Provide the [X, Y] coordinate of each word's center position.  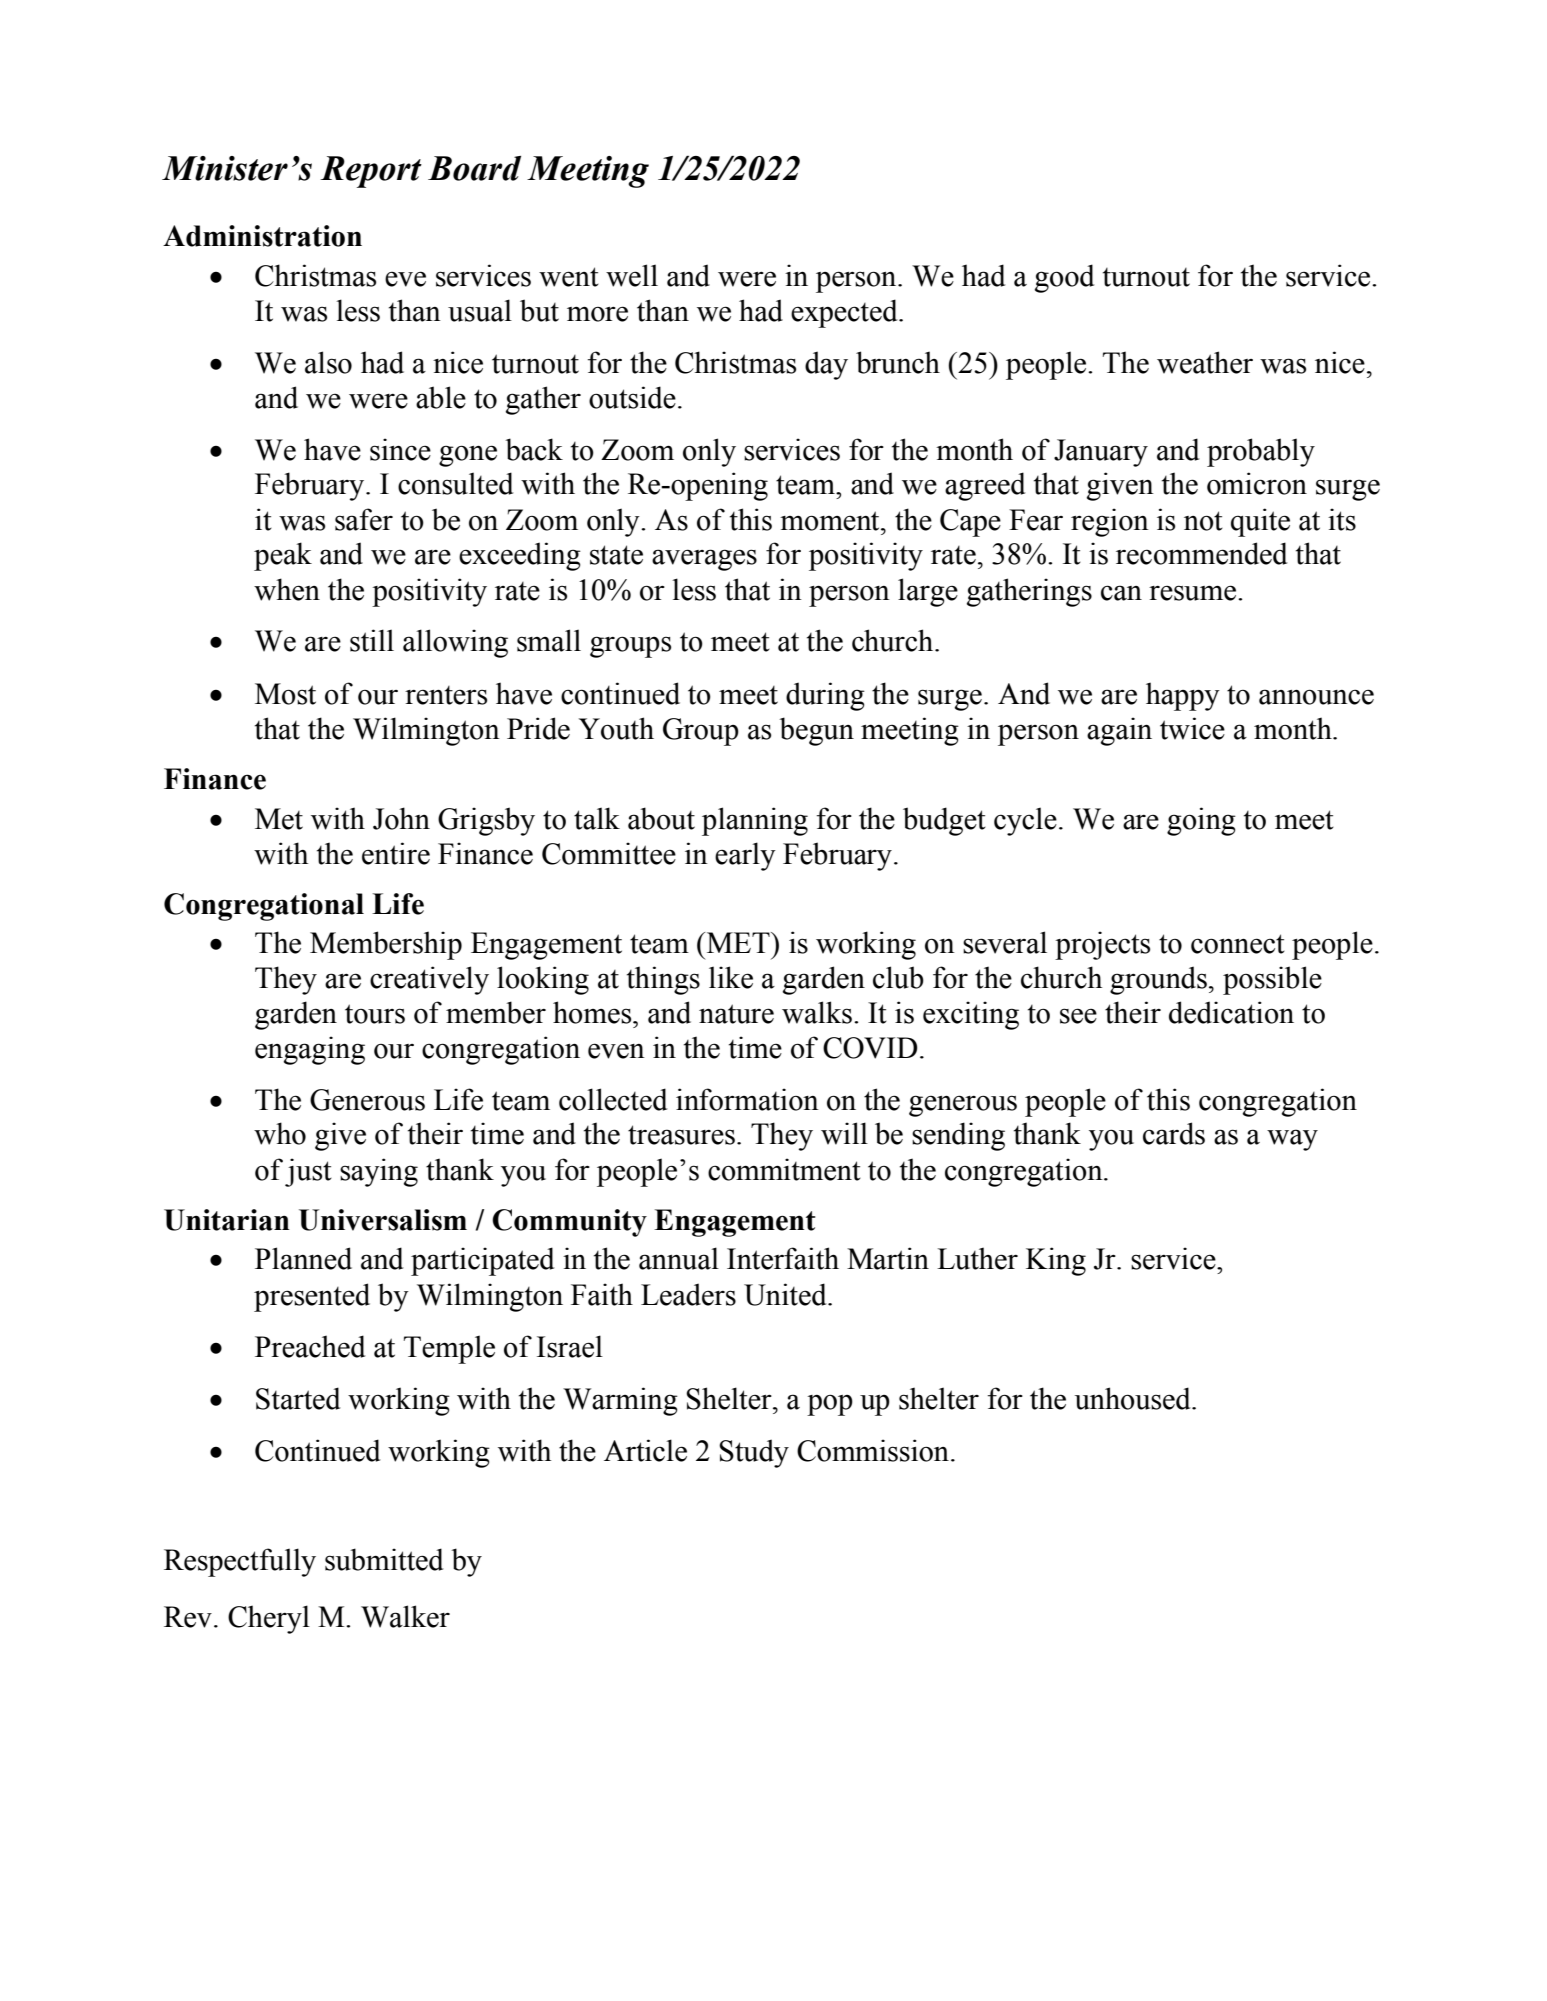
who [280, 1133]
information [747, 1099]
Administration [262, 236]
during [825, 696]
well [632, 275]
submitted [384, 1559]
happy [1183, 696]
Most [285, 694]
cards [1174, 1133]
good [1064, 278]
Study [754, 1453]
